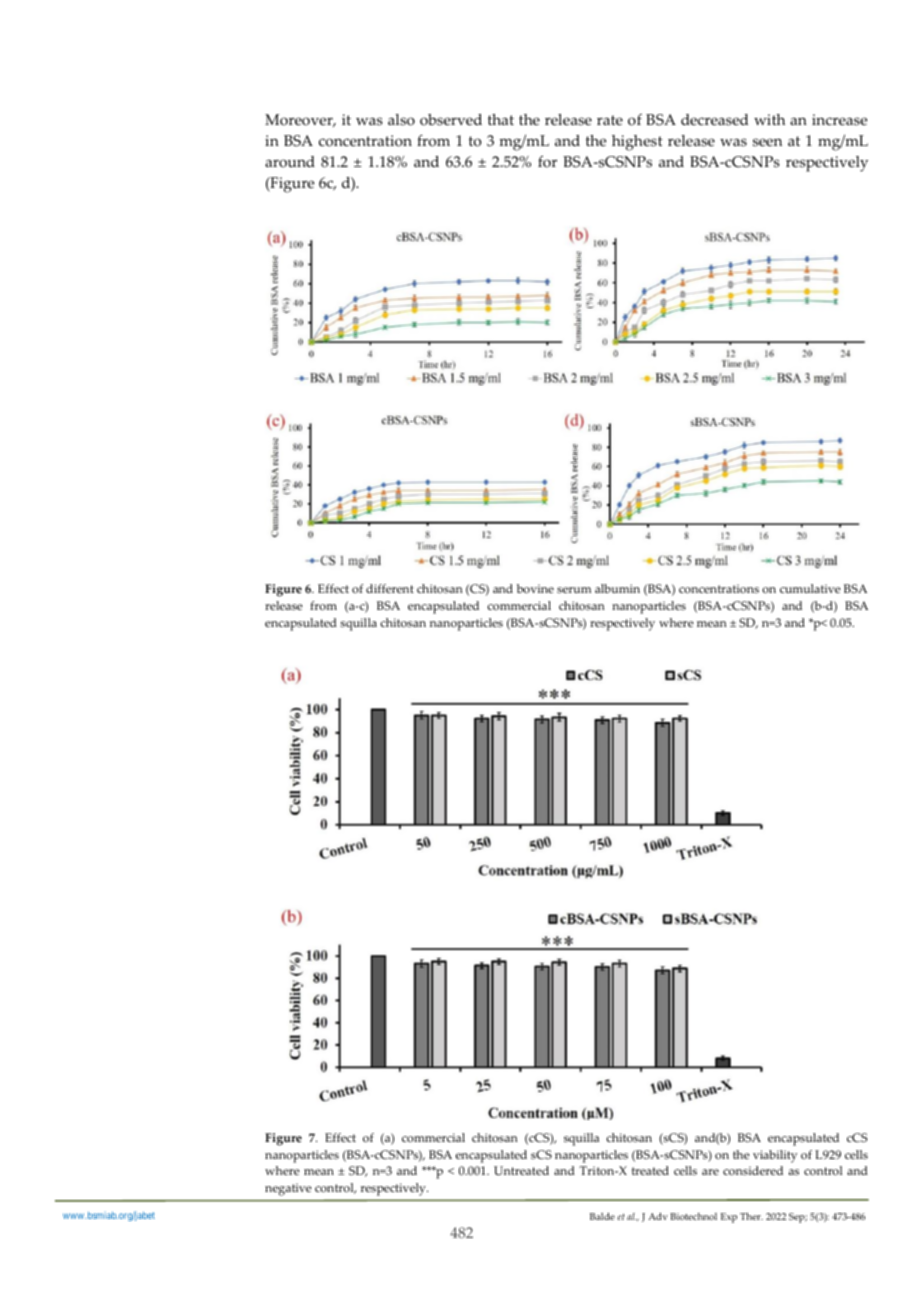 The height and width of the page is (1308, 924). Describe the element at coordinates (617, 588) in the page. I see `albumin` at that location.
